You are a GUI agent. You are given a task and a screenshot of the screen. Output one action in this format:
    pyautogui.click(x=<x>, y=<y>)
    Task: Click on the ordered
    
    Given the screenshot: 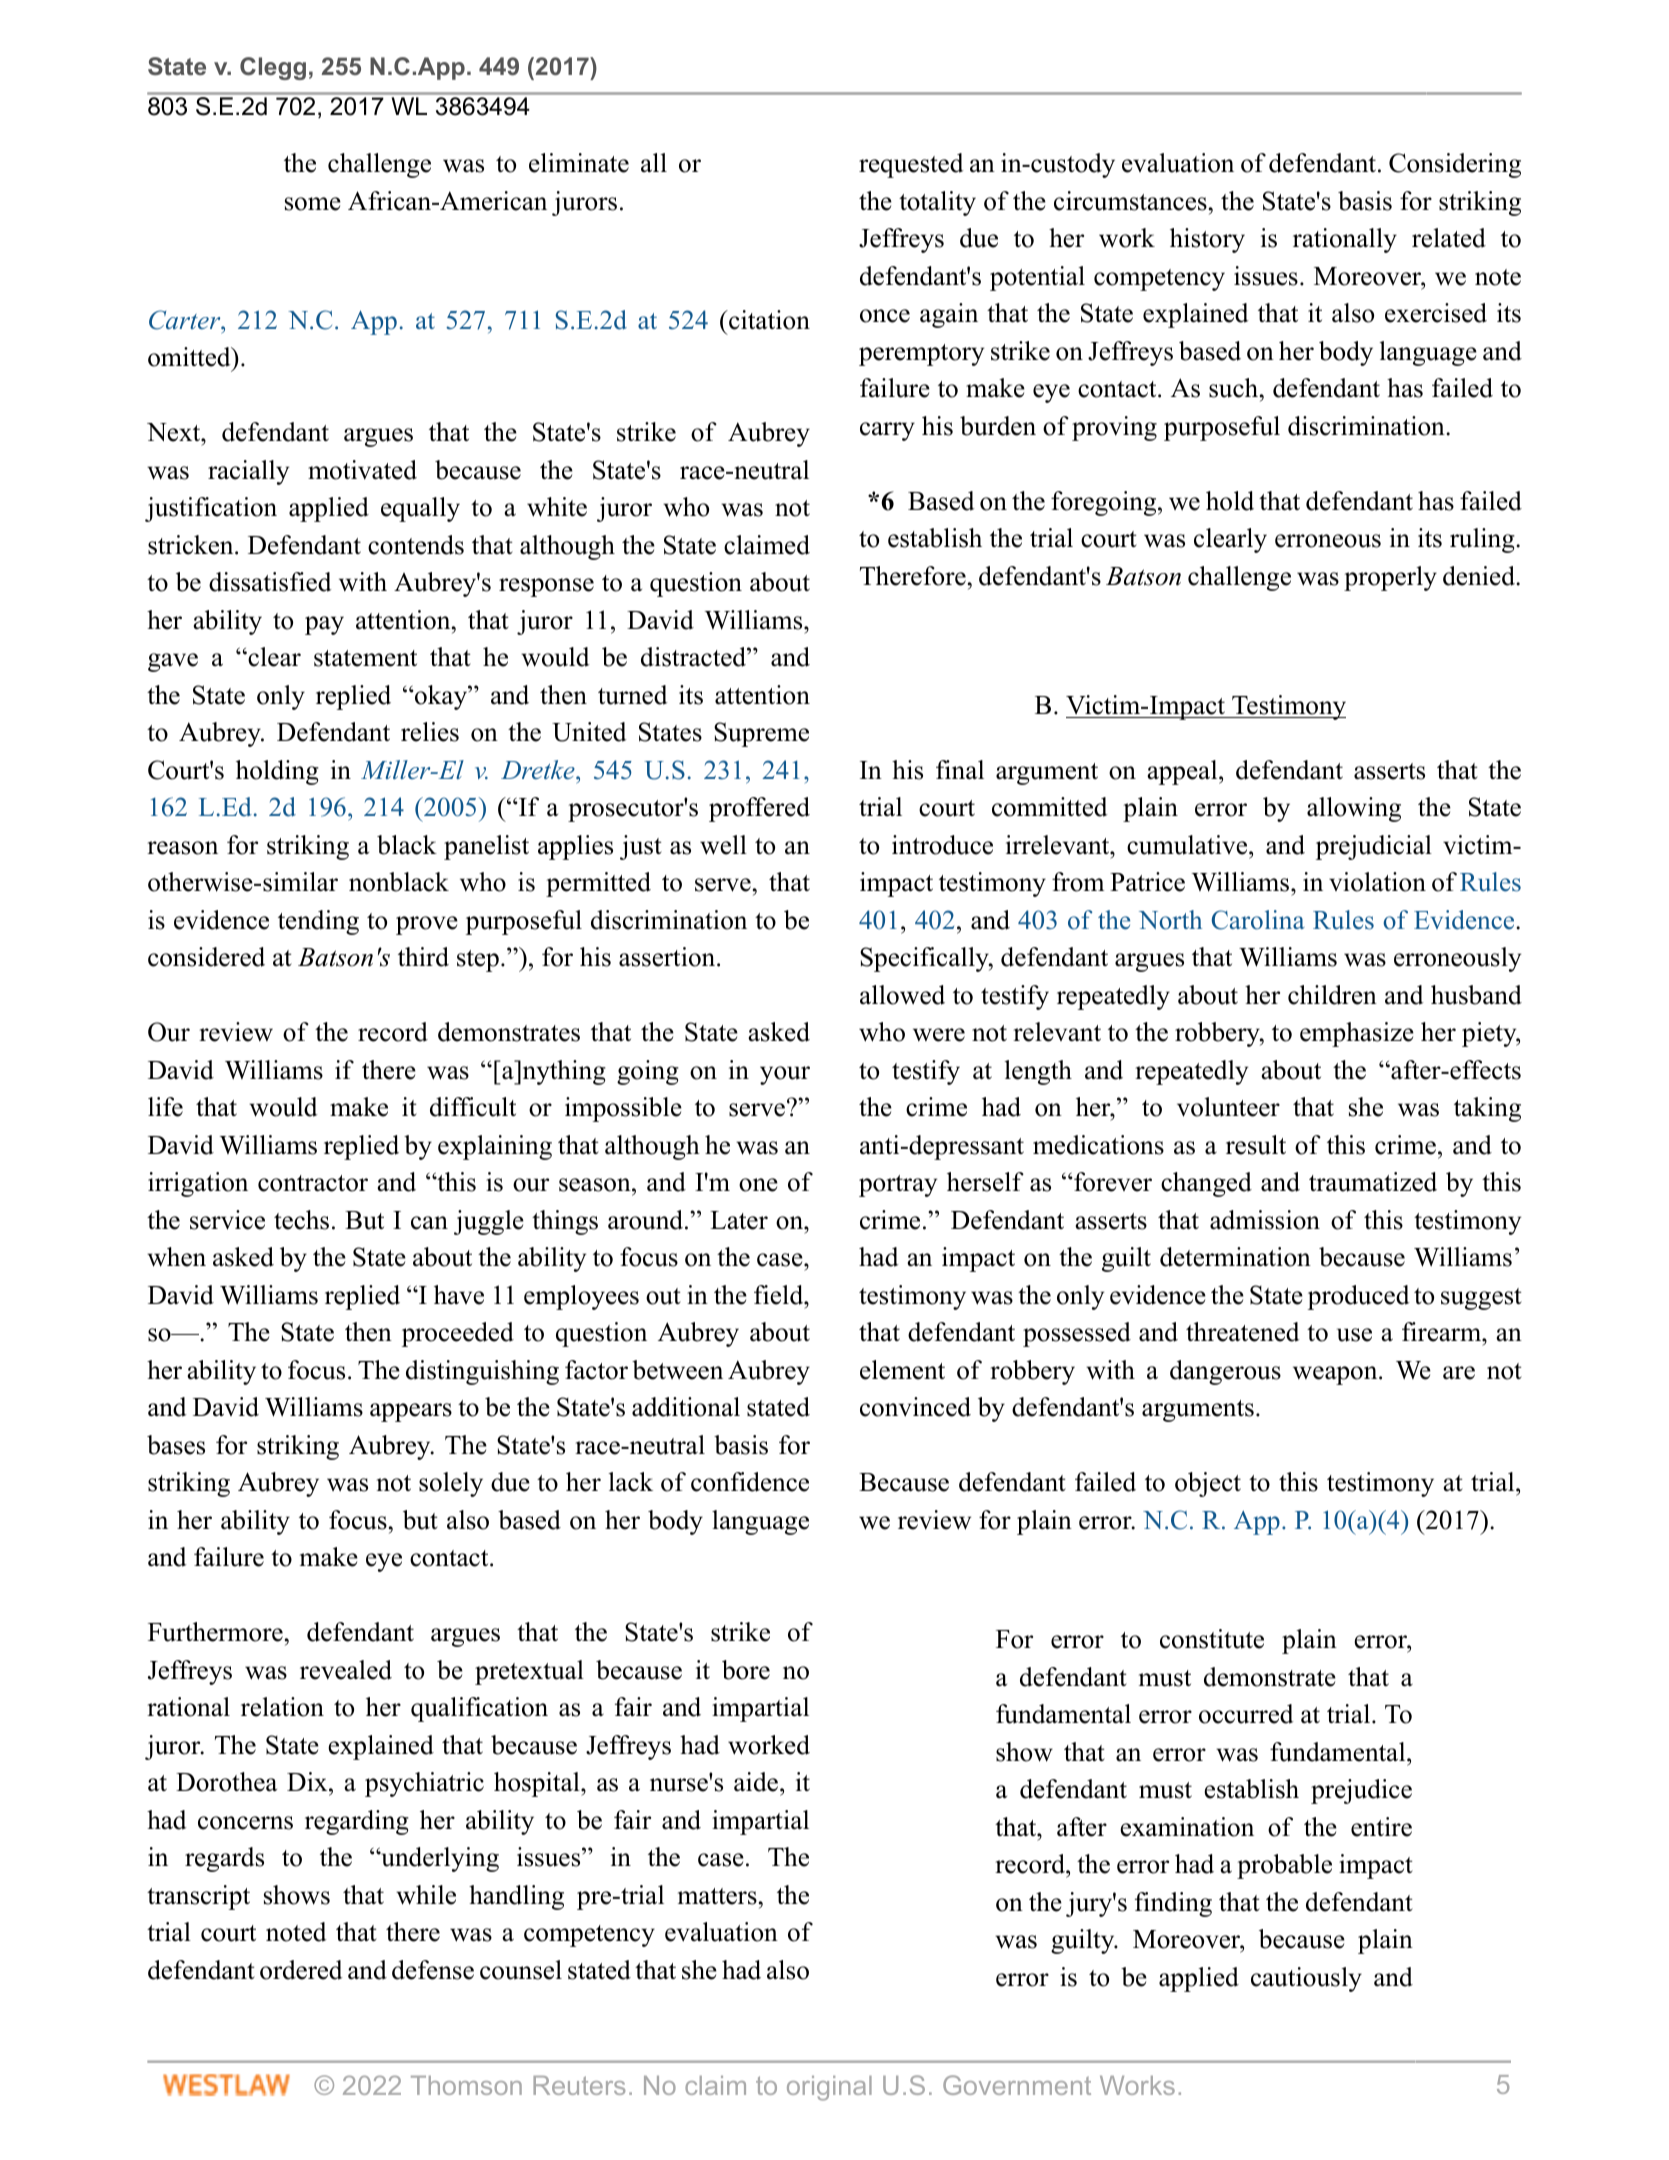 What is the action you would take?
    pyautogui.click(x=301, y=1970)
